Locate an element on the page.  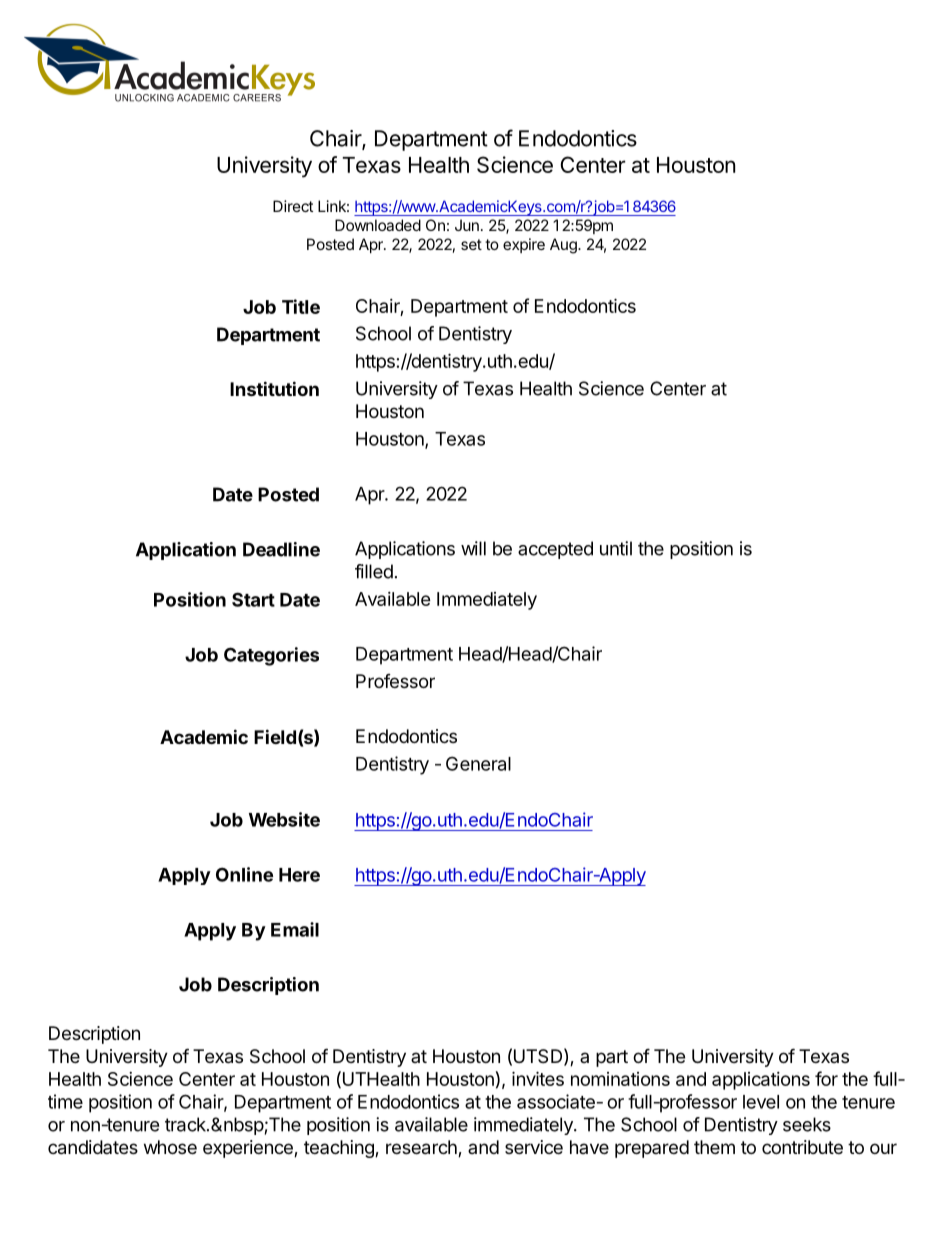
General is located at coordinates (478, 763).
